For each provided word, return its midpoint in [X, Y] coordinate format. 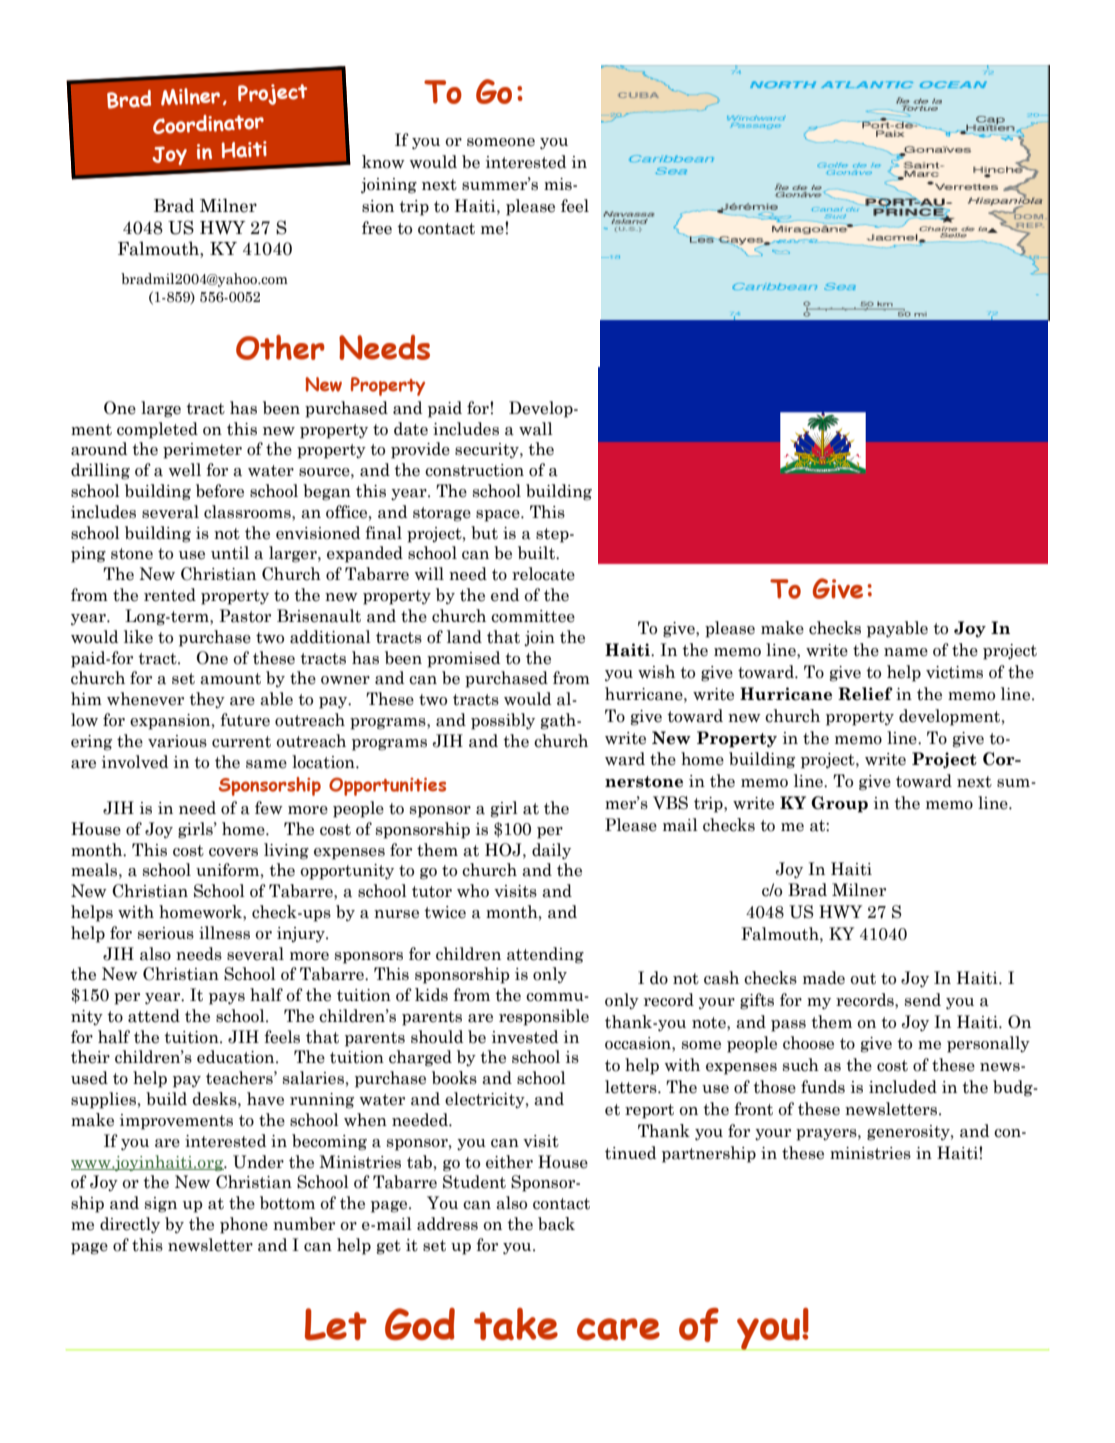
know [383, 162]
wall [536, 429]
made [824, 978]
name [906, 652]
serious [166, 933]
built [538, 553]
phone [244, 1225]
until [230, 553]
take [516, 1324]
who [473, 891]
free [377, 228]
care [618, 1329]
